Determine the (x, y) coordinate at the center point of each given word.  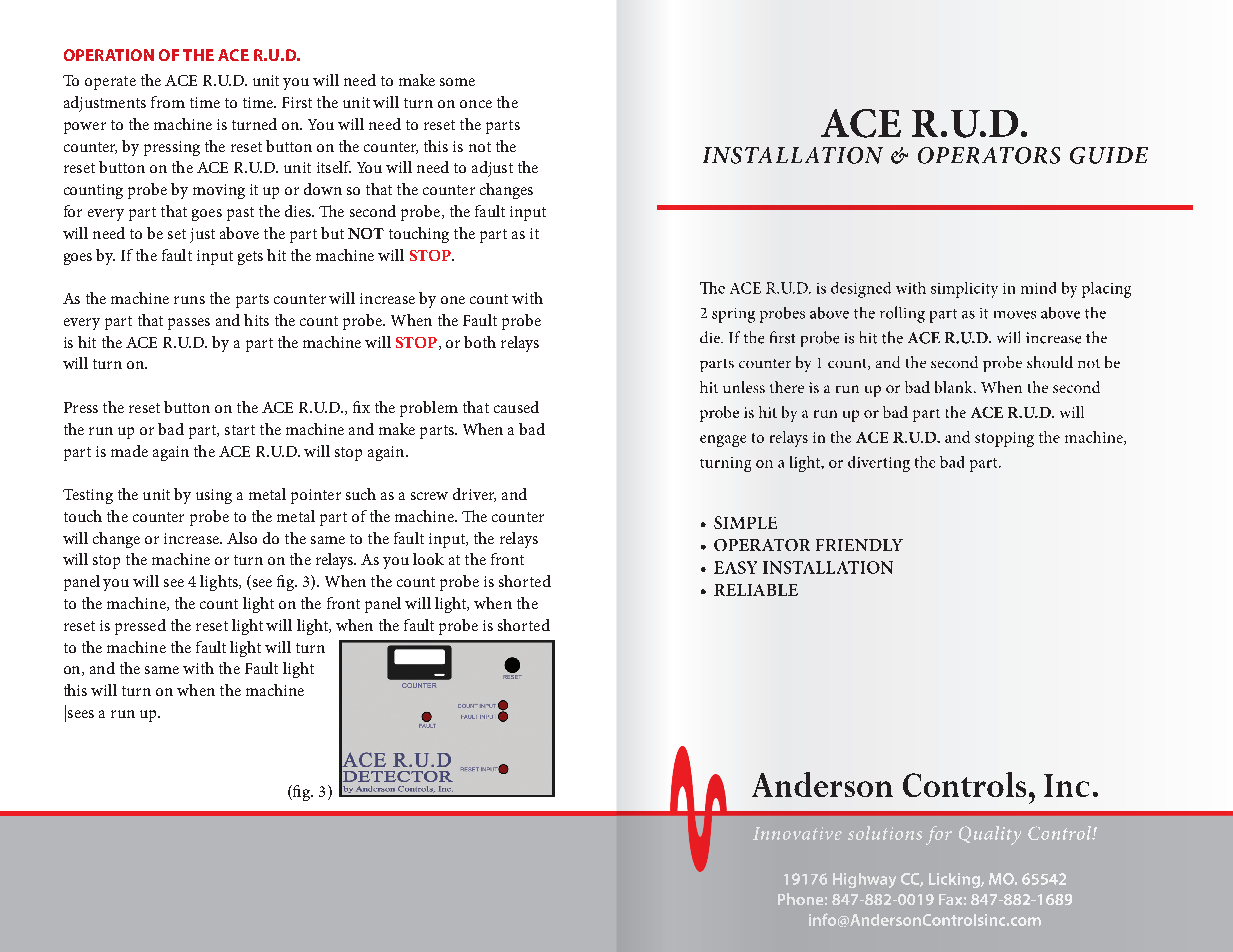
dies (299, 211)
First (297, 102)
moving (219, 191)
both (480, 342)
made (129, 451)
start (240, 430)
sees (81, 714)
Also (242, 538)
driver (474, 495)
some (457, 82)
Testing (88, 496)
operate (110, 83)
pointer (316, 496)
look (428, 559)
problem (429, 409)
